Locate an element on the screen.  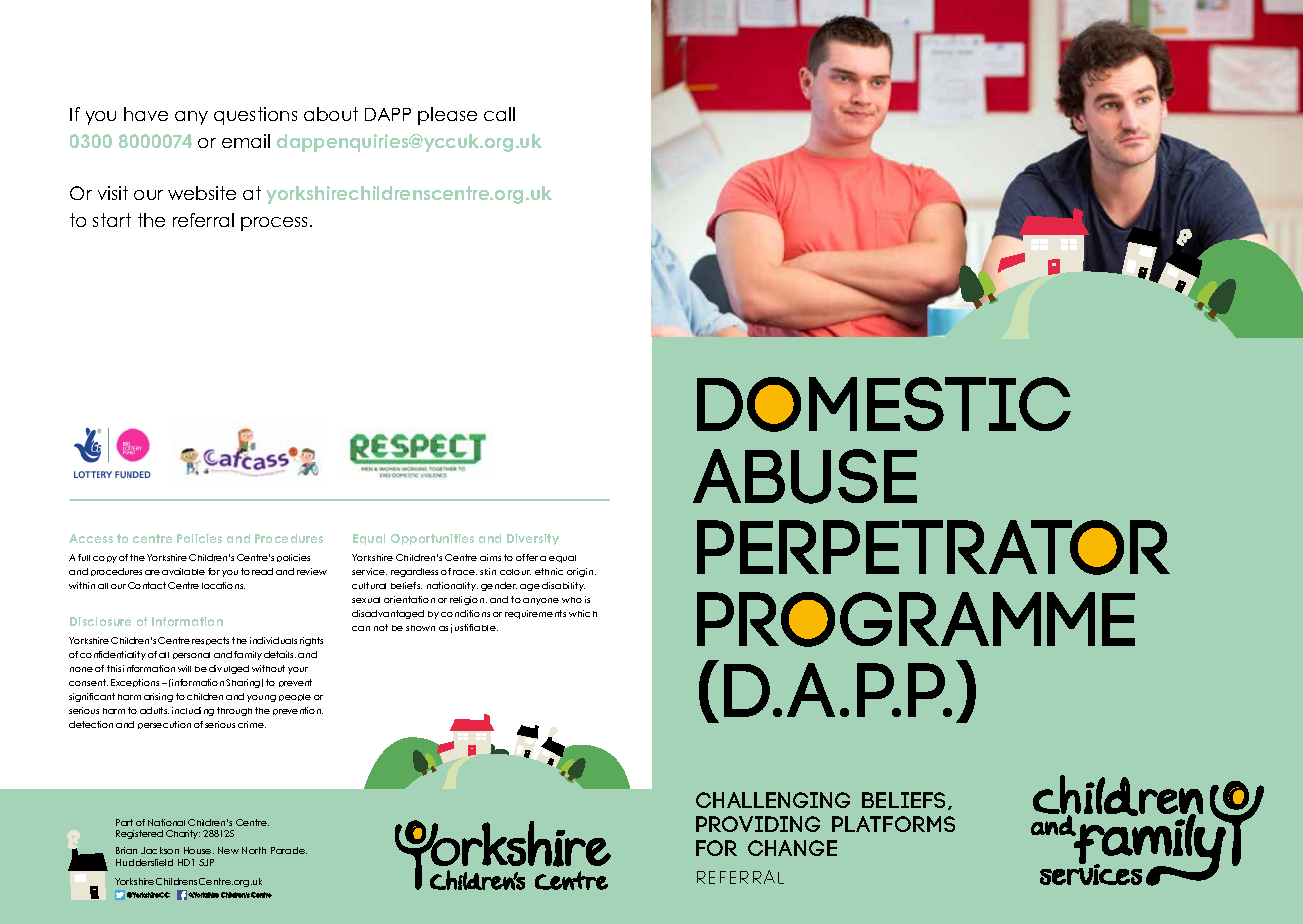
Access is located at coordinates (91, 538).
